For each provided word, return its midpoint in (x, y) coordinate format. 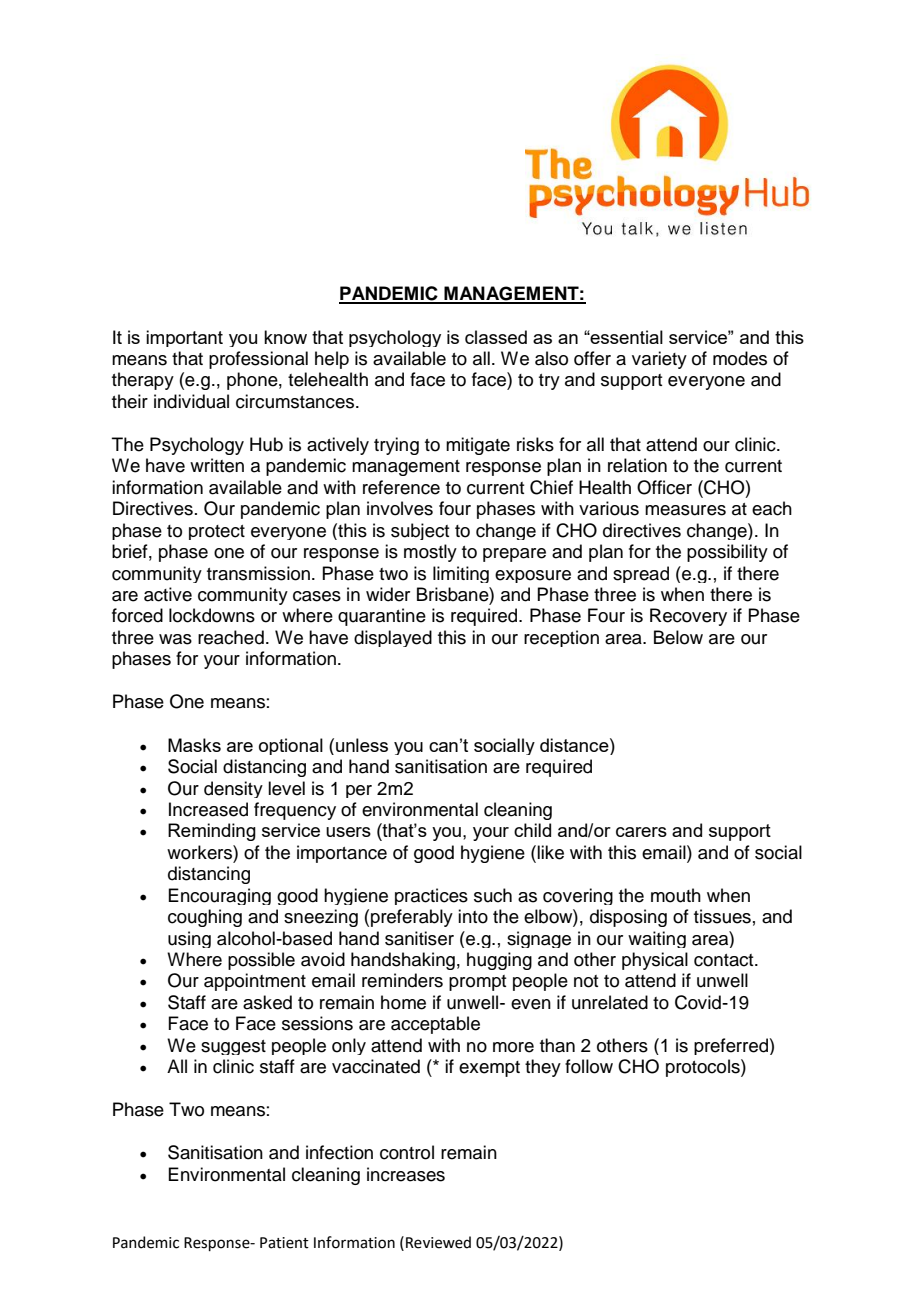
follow (589, 1066)
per (359, 791)
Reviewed (438, 1242)
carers (641, 832)
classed (496, 337)
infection (339, 1152)
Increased (208, 809)
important (184, 338)
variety (659, 360)
